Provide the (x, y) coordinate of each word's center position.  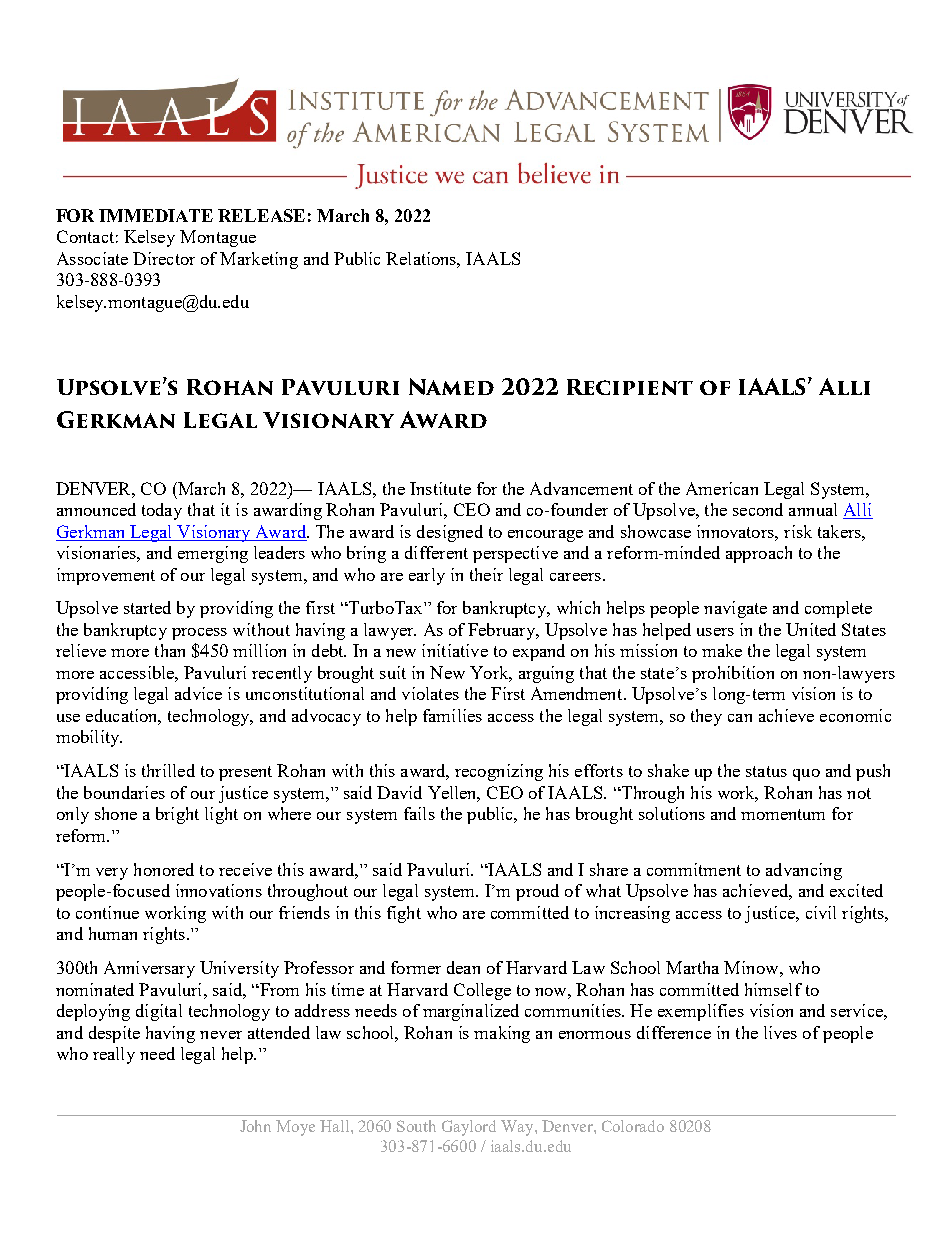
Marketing (259, 260)
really (114, 1055)
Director (164, 258)
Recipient (630, 387)
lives (780, 1032)
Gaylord (469, 1128)
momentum (783, 814)
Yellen (454, 794)
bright (177, 815)
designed (450, 533)
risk (798, 531)
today (162, 511)
